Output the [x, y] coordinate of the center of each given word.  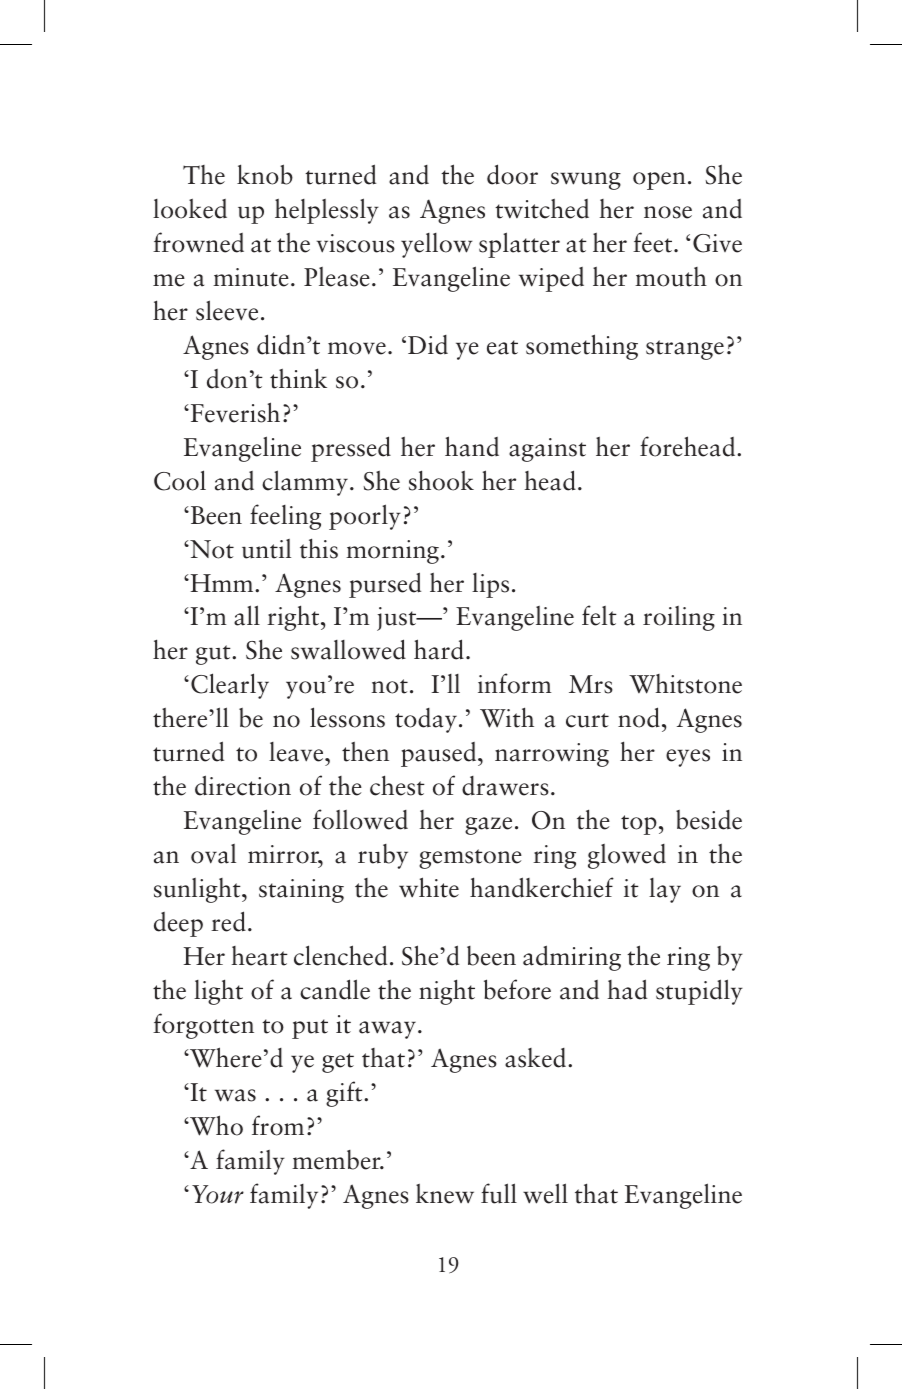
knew [445, 1194]
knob [265, 174]
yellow [437, 245]
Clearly [230, 686]
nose [668, 212]
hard [439, 649]
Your [218, 1194]
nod [639, 717]
